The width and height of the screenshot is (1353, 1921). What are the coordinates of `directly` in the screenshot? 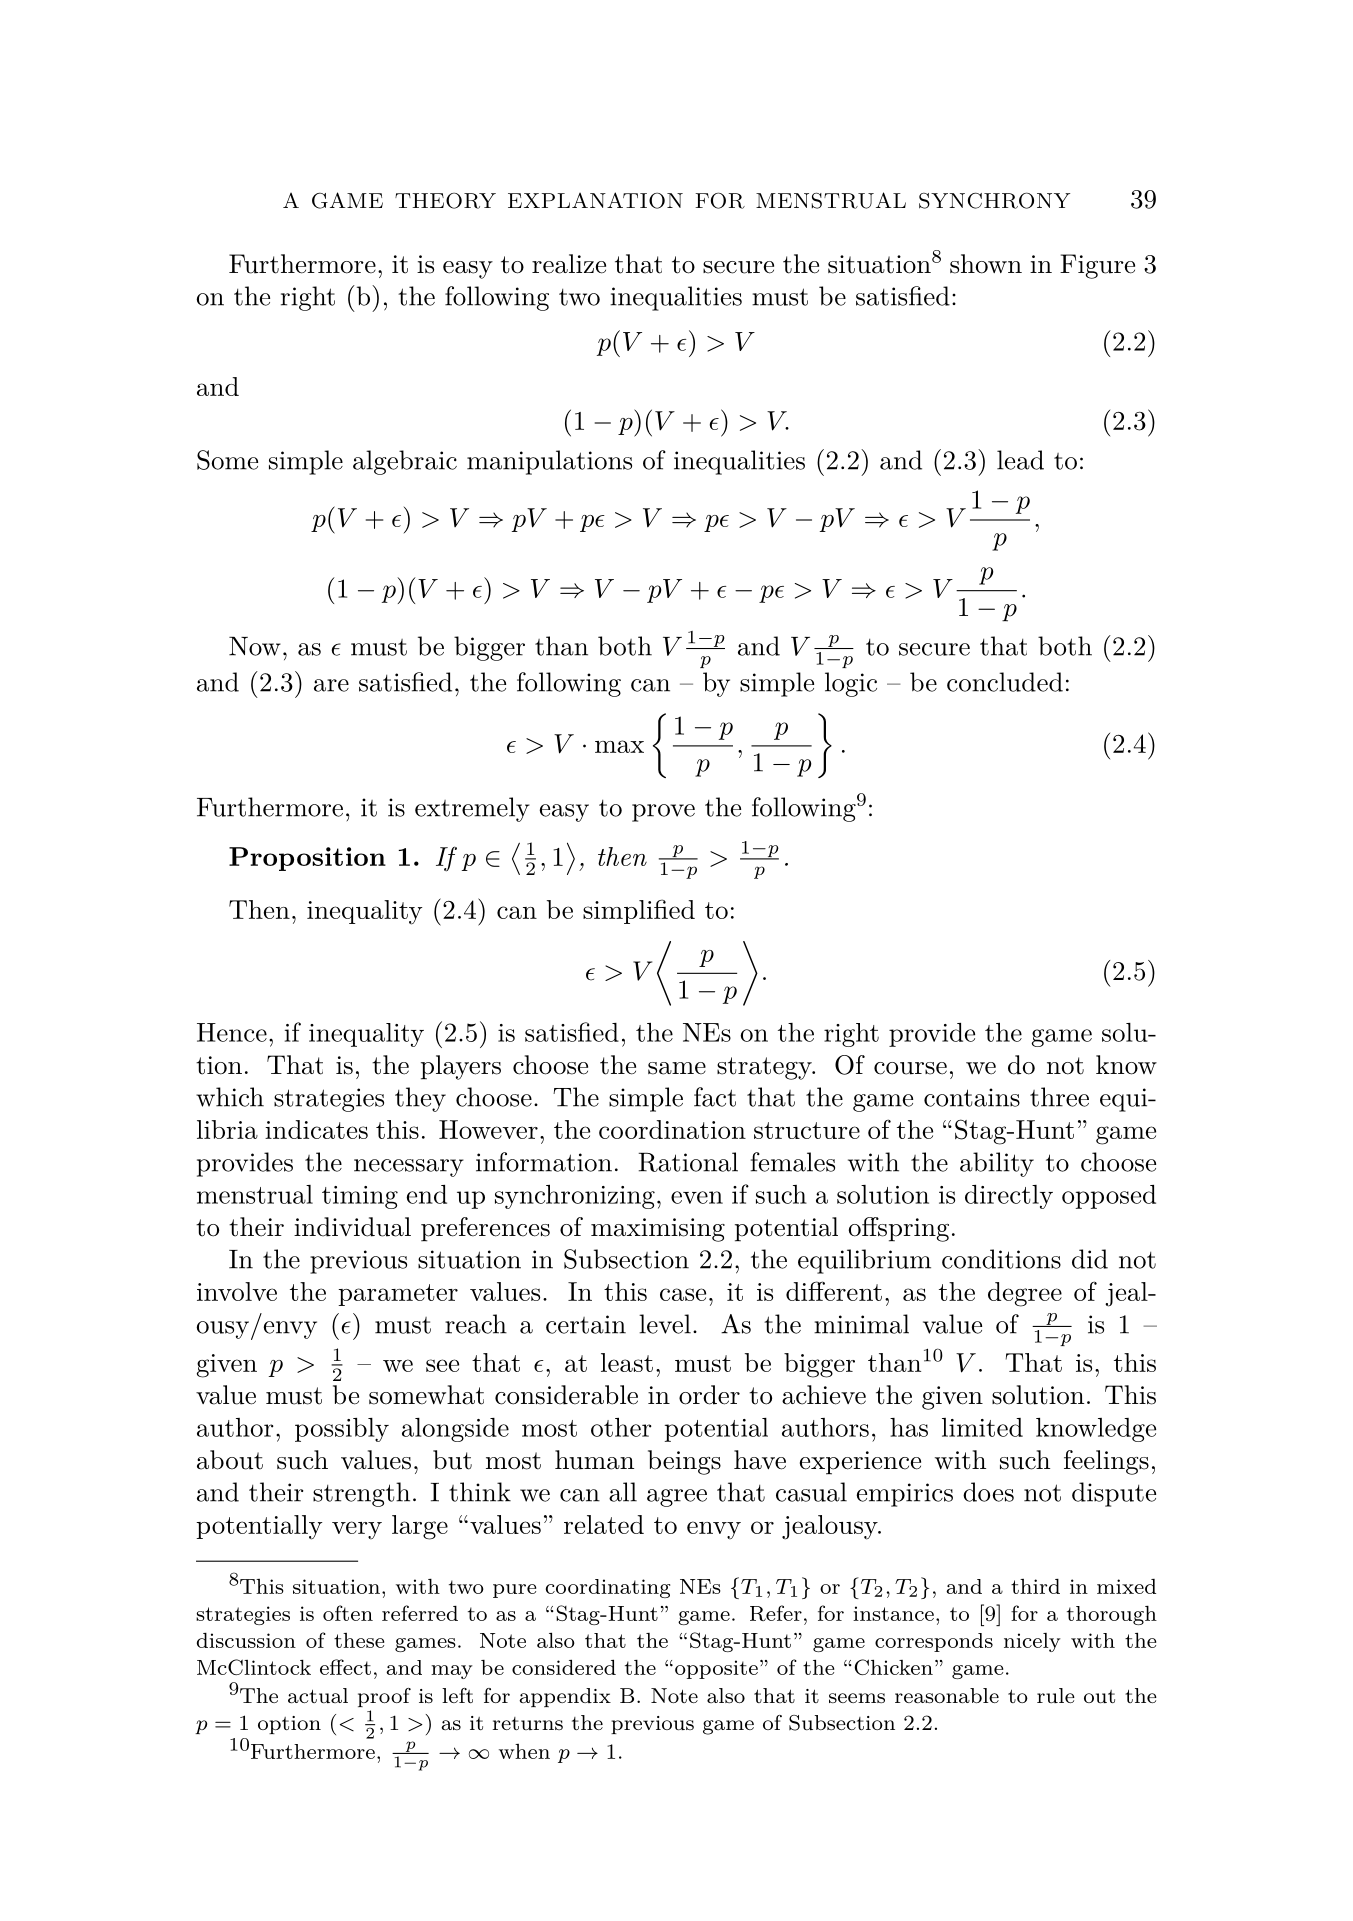 It's located at (1009, 1197).
